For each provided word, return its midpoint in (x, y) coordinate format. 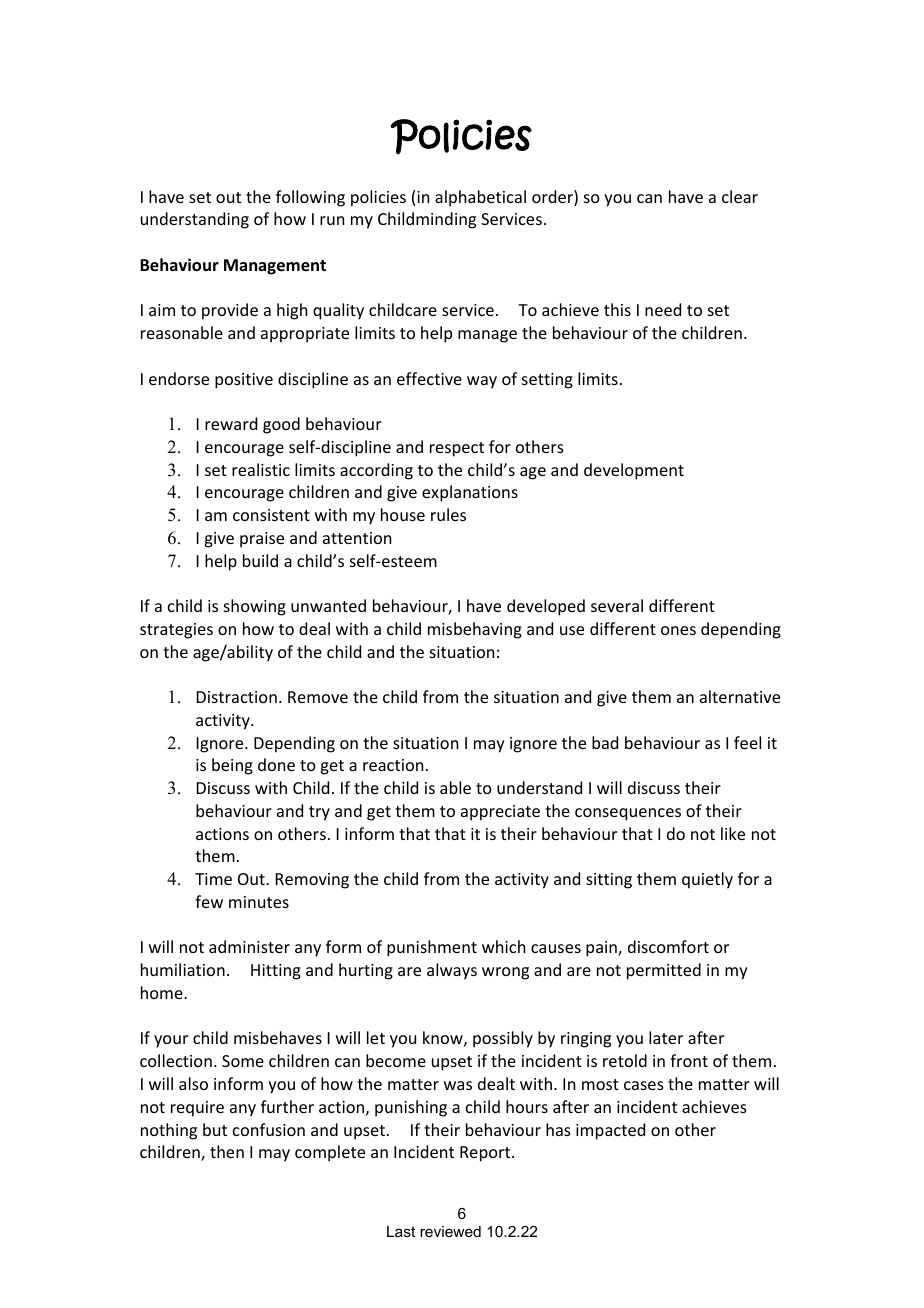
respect (457, 449)
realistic (261, 469)
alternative (740, 696)
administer (249, 946)
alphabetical (480, 198)
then (227, 1151)
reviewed (450, 1231)
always (452, 971)
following (310, 198)
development (634, 471)
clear (740, 196)
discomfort (668, 946)
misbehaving (475, 630)
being (232, 766)
